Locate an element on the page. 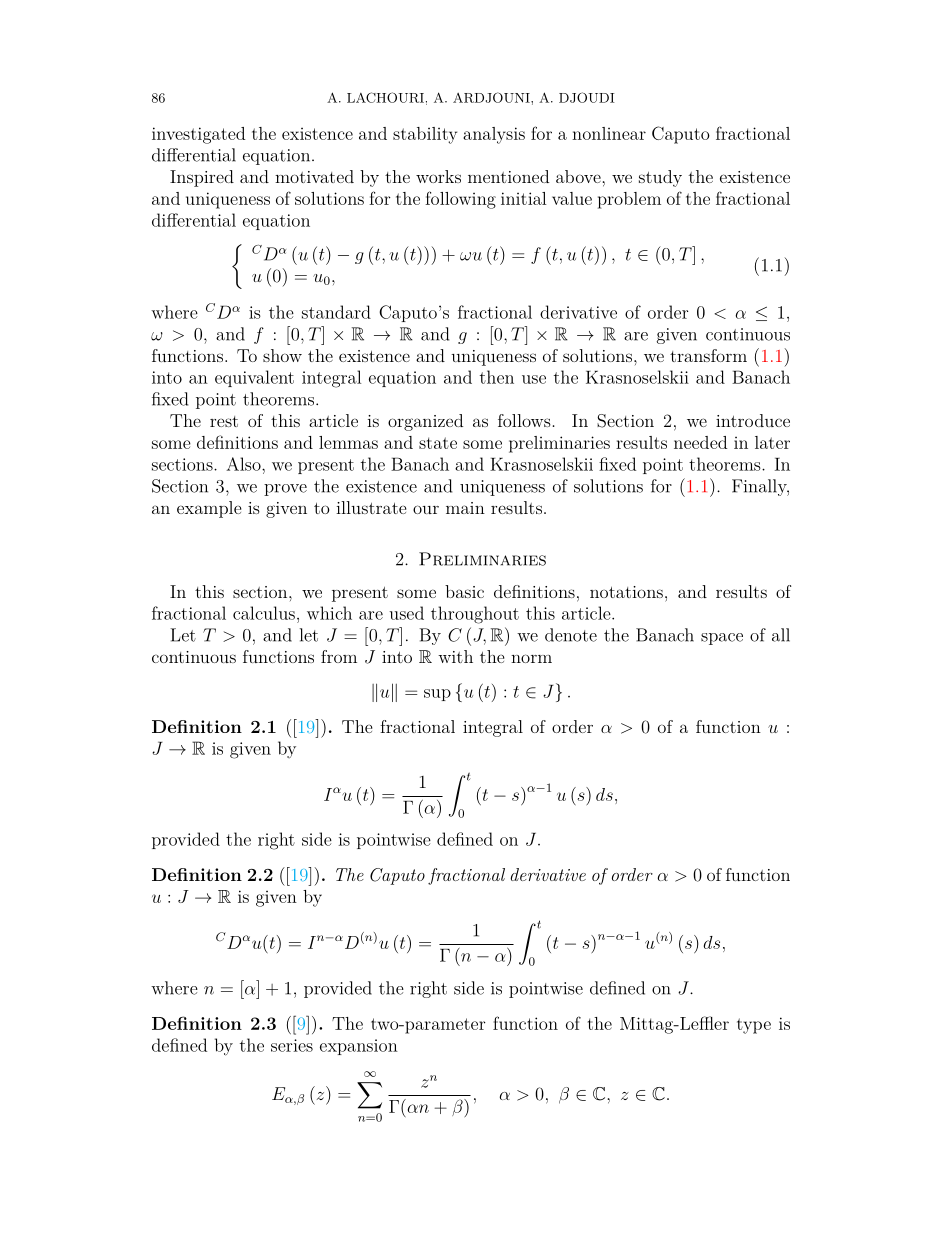  study is located at coordinates (660, 178).
